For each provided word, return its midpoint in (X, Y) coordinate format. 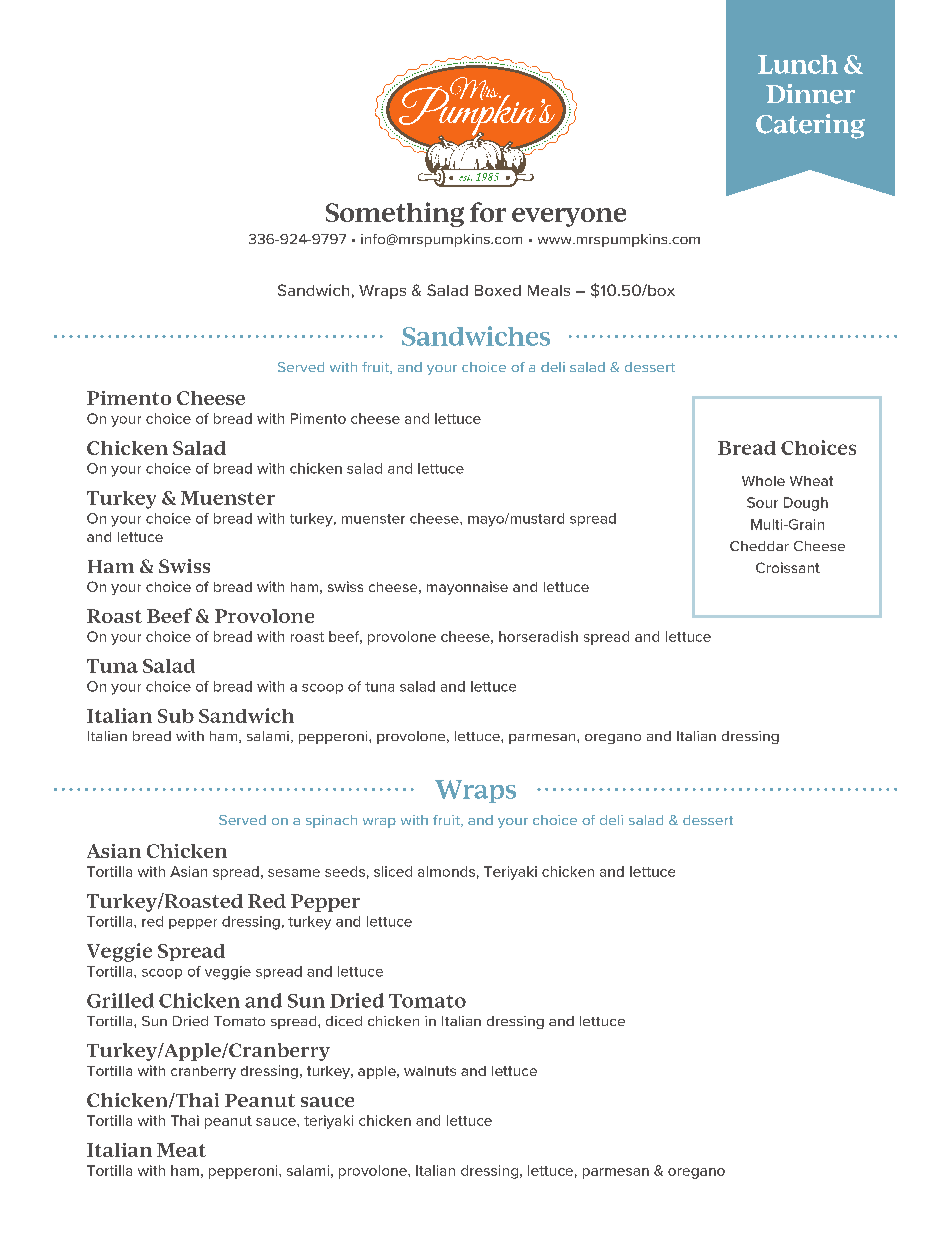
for (488, 212)
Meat (181, 1150)
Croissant (788, 567)
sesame (294, 873)
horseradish (538, 636)
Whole (763, 481)
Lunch (798, 64)
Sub (176, 716)
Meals (549, 290)
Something (395, 214)
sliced (393, 871)
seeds (345, 871)
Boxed (498, 290)
